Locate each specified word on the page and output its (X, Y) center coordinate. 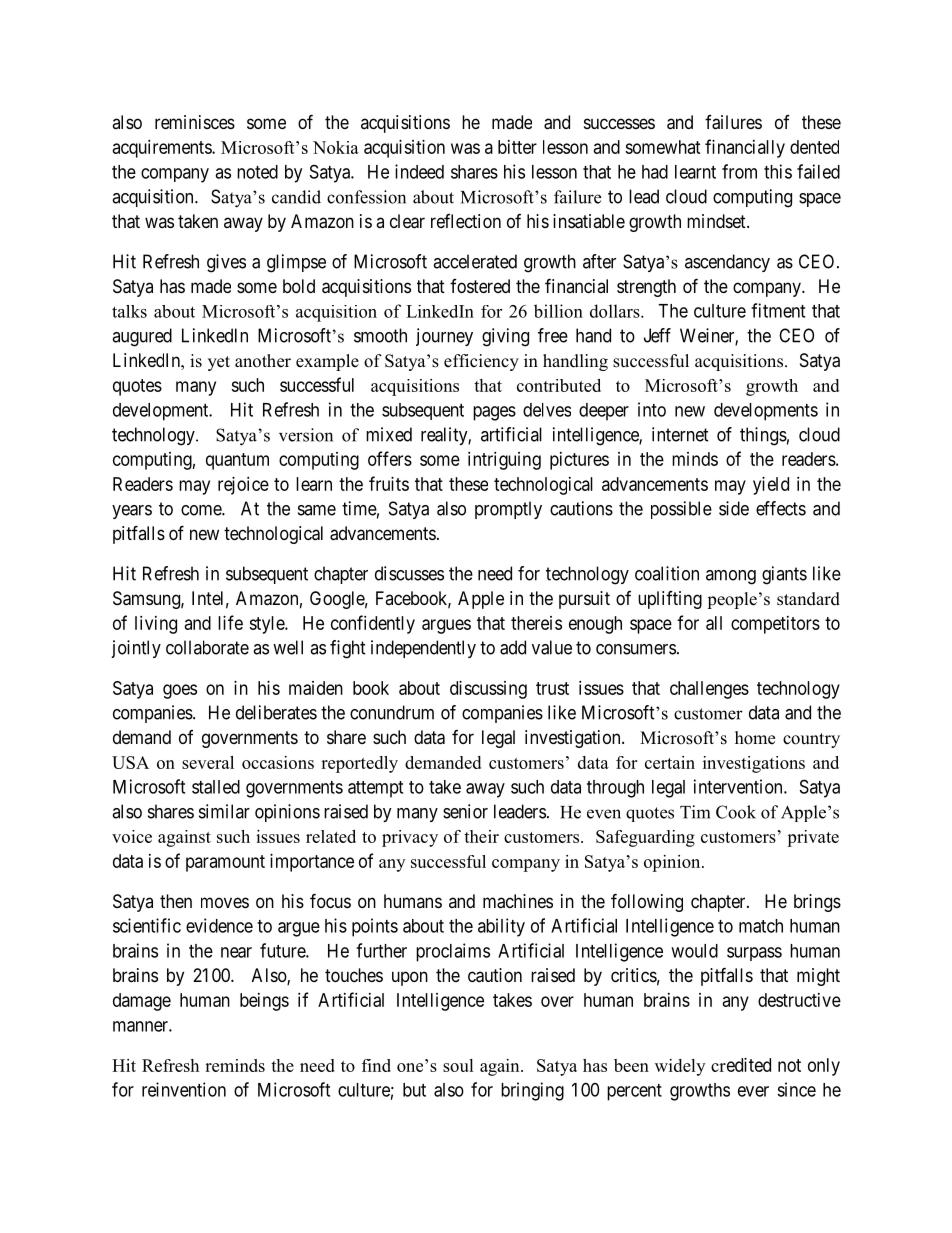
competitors (775, 625)
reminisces (195, 122)
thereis (536, 623)
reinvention (184, 1089)
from (739, 171)
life (230, 622)
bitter (517, 147)
